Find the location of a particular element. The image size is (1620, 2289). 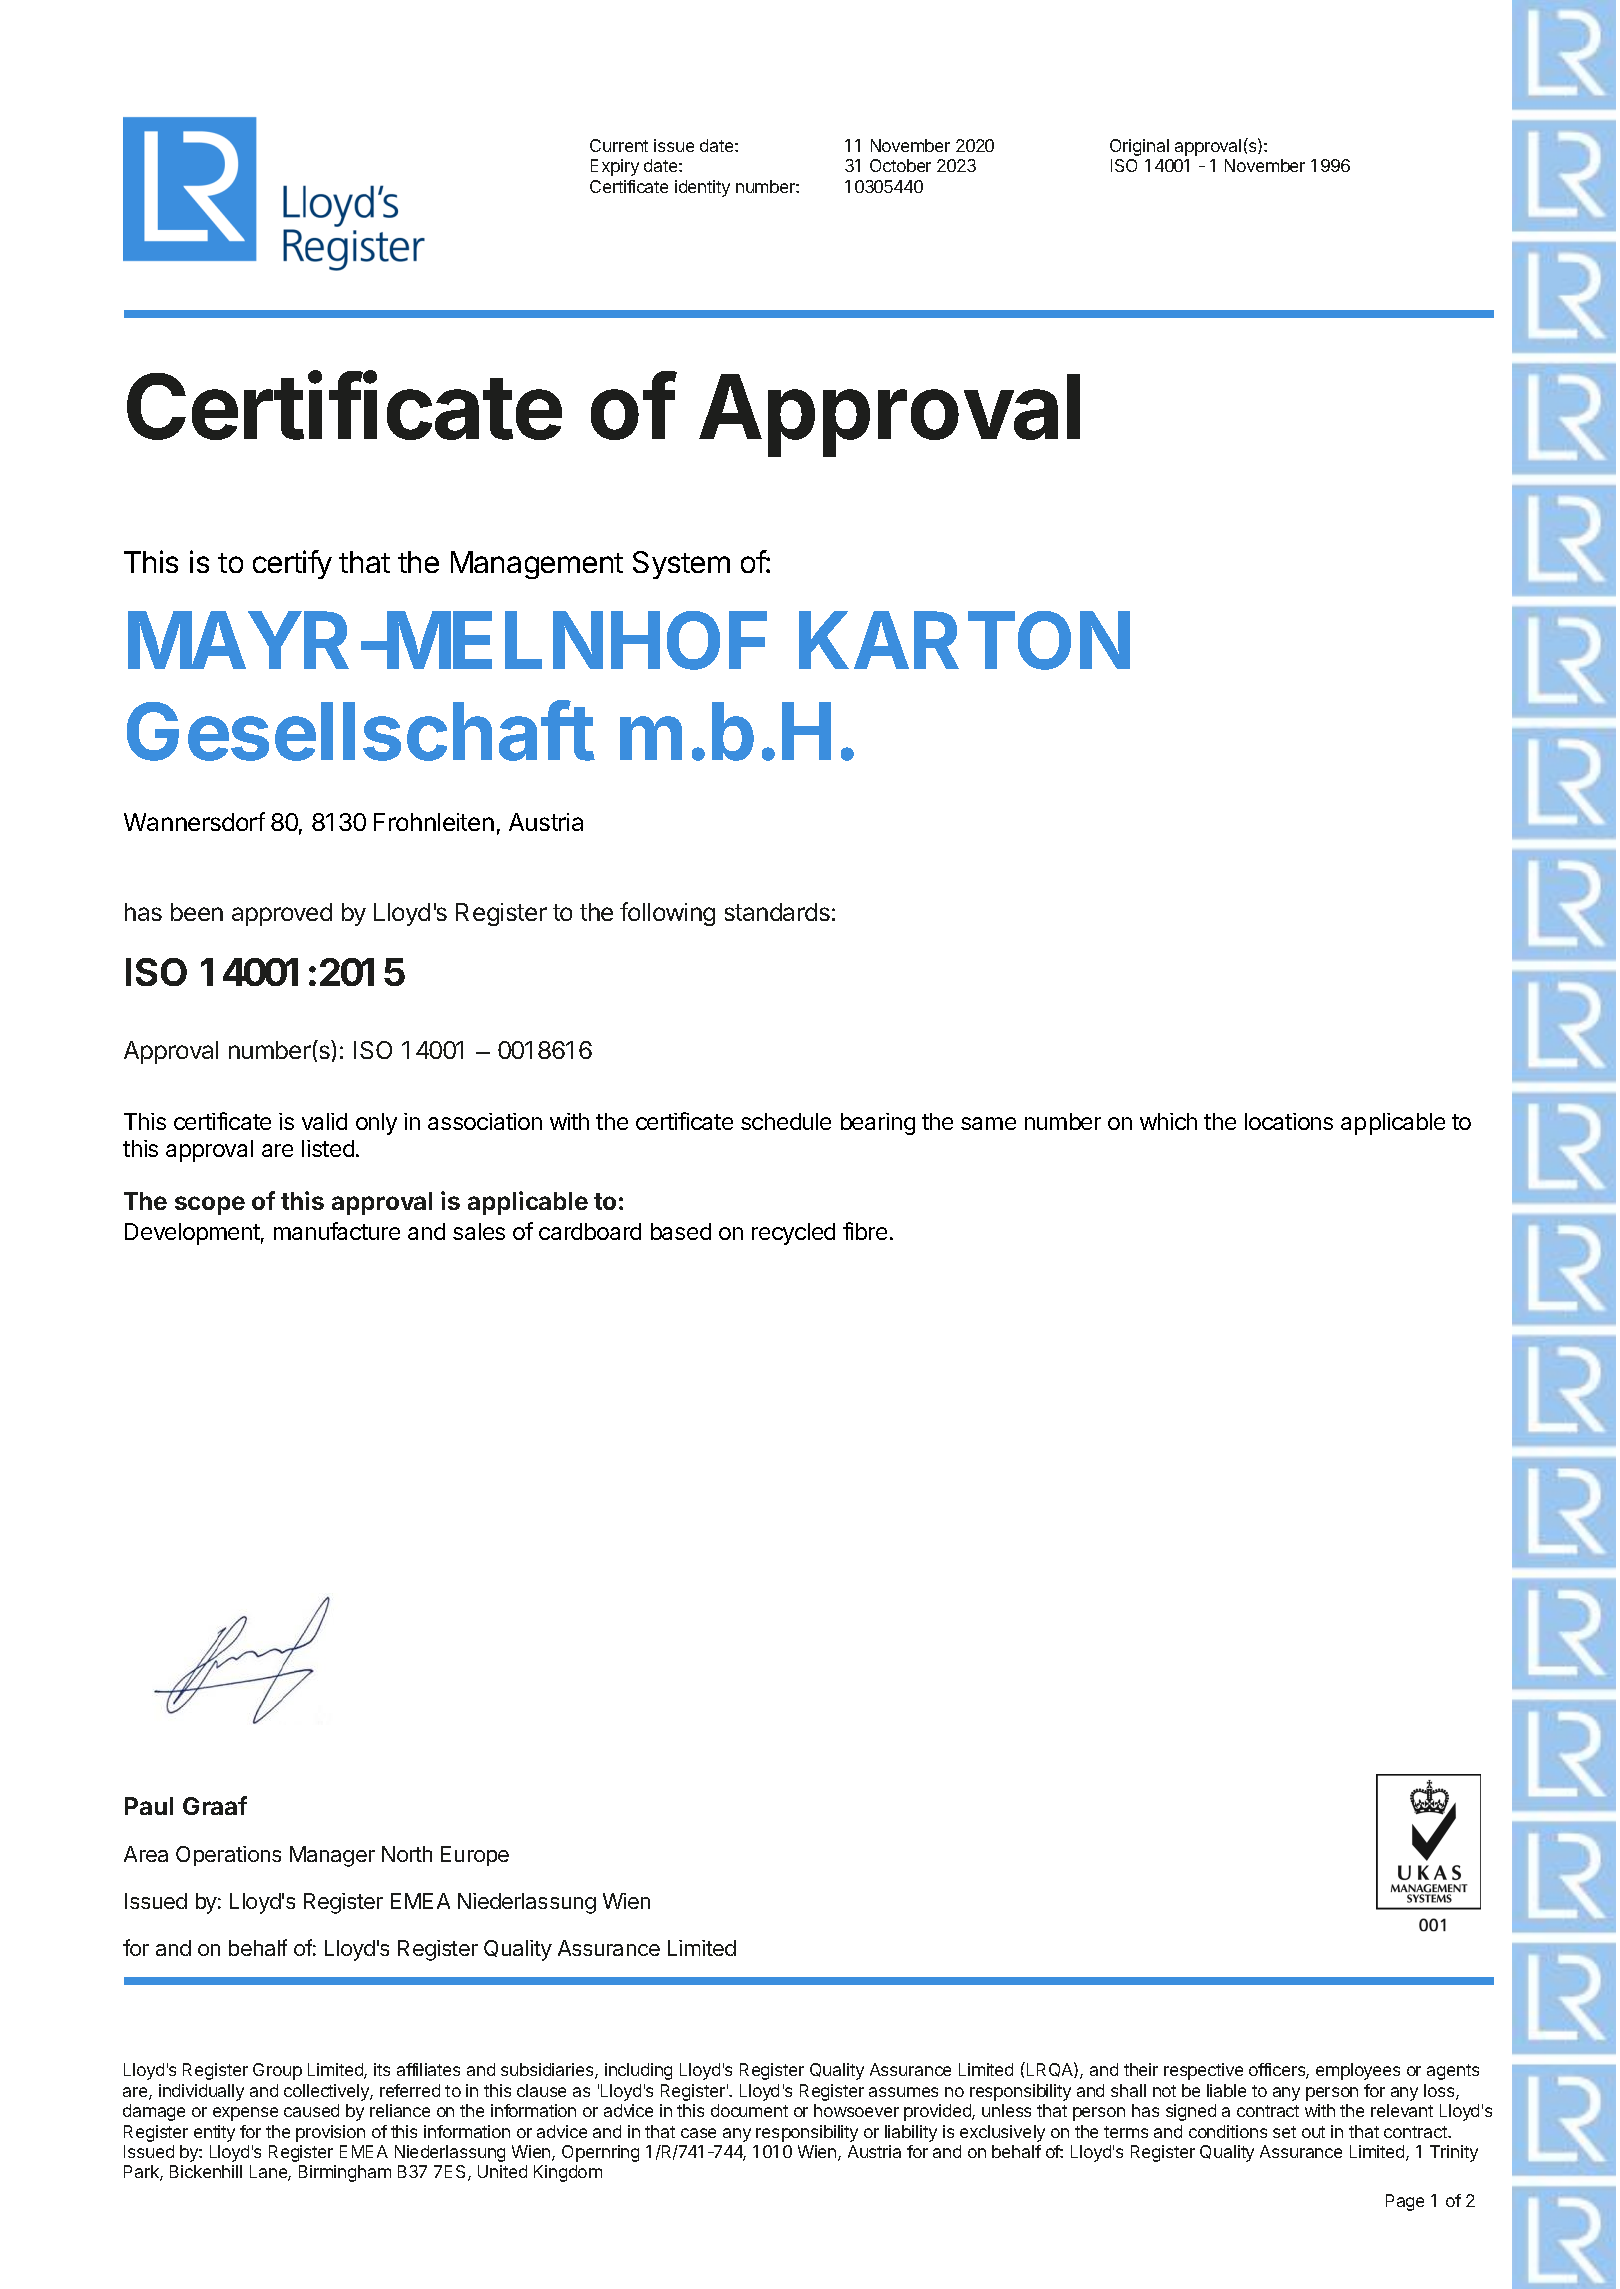

which is located at coordinates (1168, 1121).
